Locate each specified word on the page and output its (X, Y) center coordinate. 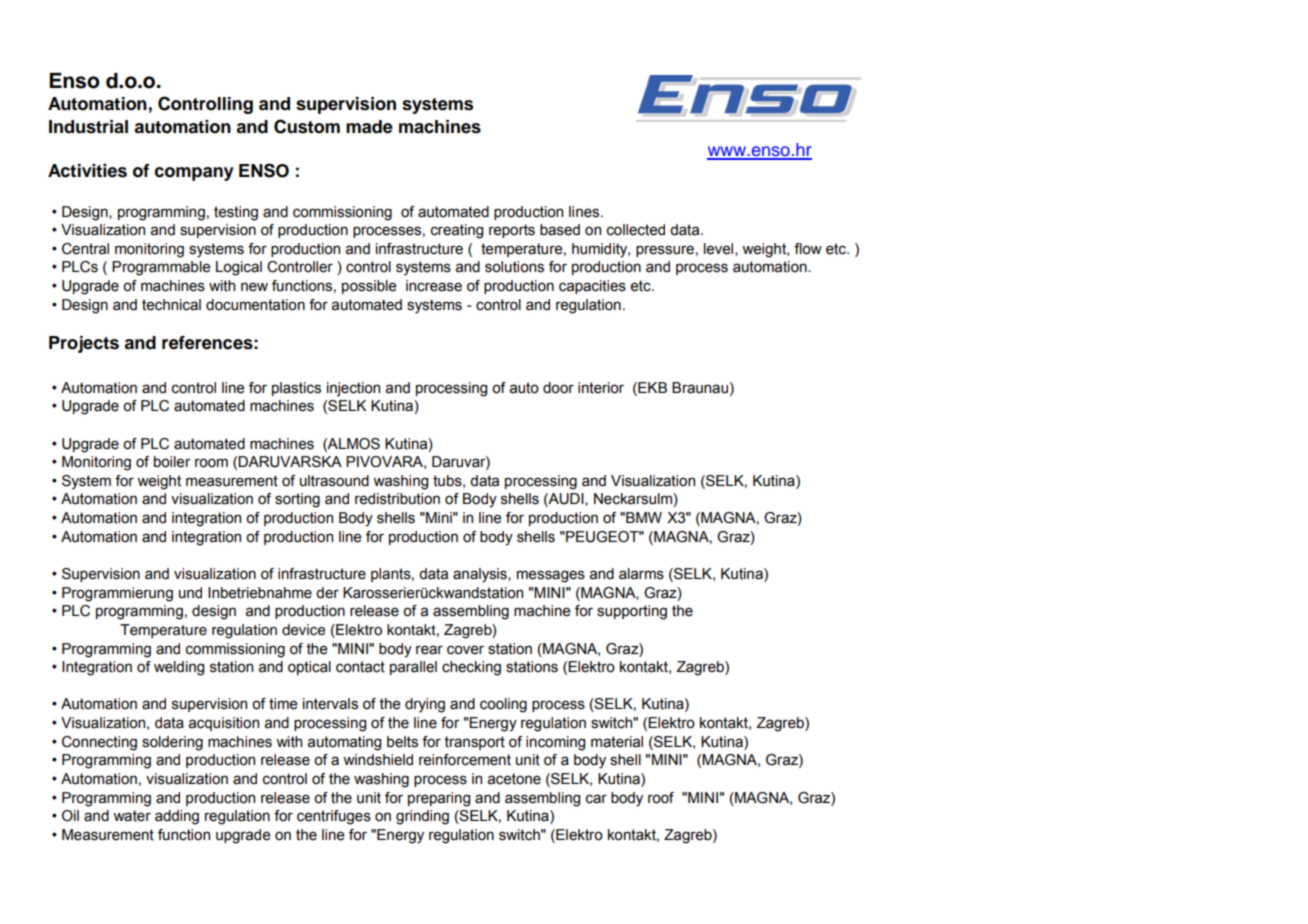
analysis (481, 575)
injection (353, 389)
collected (636, 230)
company (194, 174)
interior (601, 388)
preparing (439, 799)
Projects (84, 344)
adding (177, 817)
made (369, 127)
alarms (641, 574)
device (303, 630)
